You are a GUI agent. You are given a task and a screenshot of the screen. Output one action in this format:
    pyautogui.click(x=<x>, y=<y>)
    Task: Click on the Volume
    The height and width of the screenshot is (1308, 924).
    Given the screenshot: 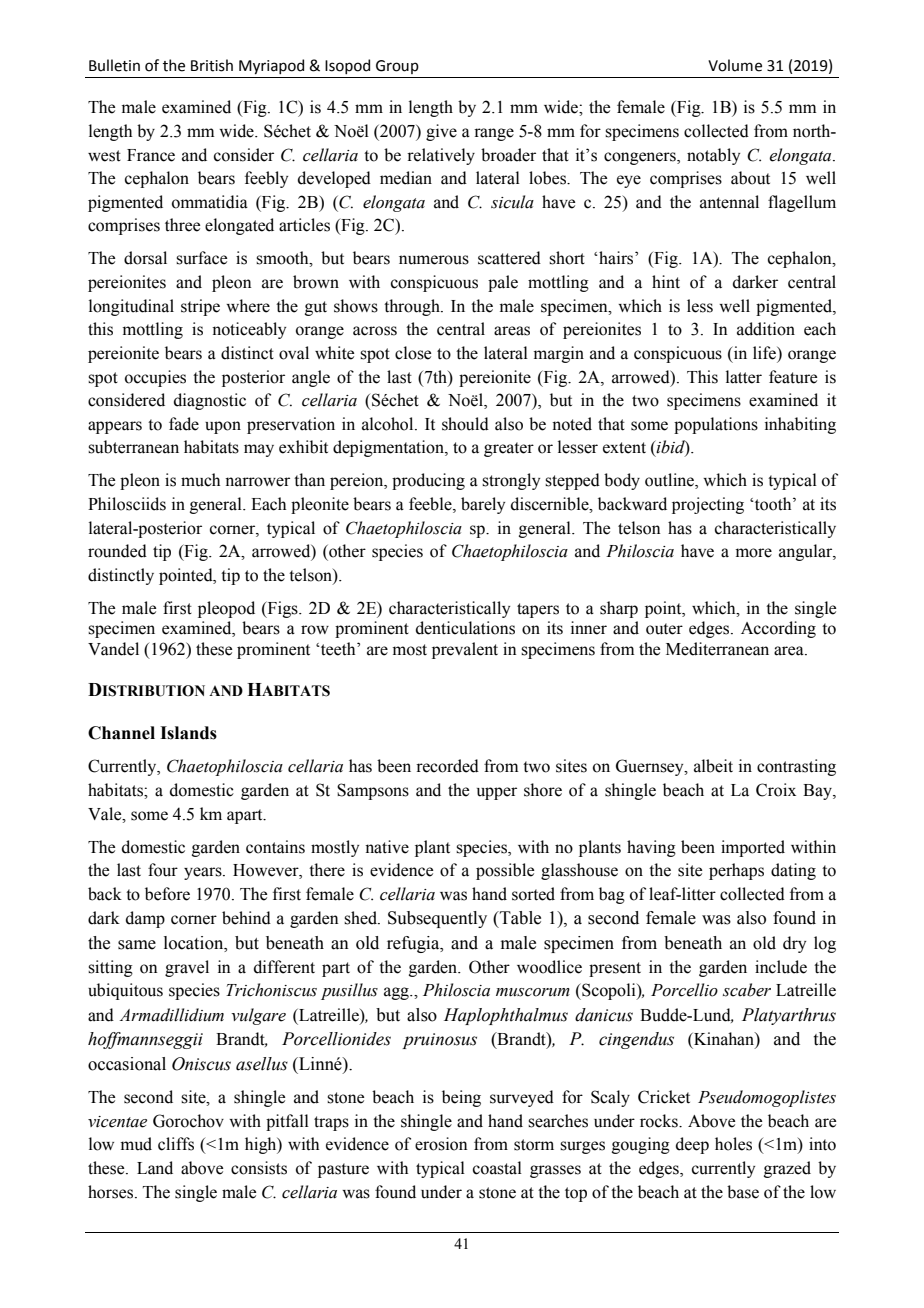 What is the action you would take?
    pyautogui.click(x=735, y=65)
